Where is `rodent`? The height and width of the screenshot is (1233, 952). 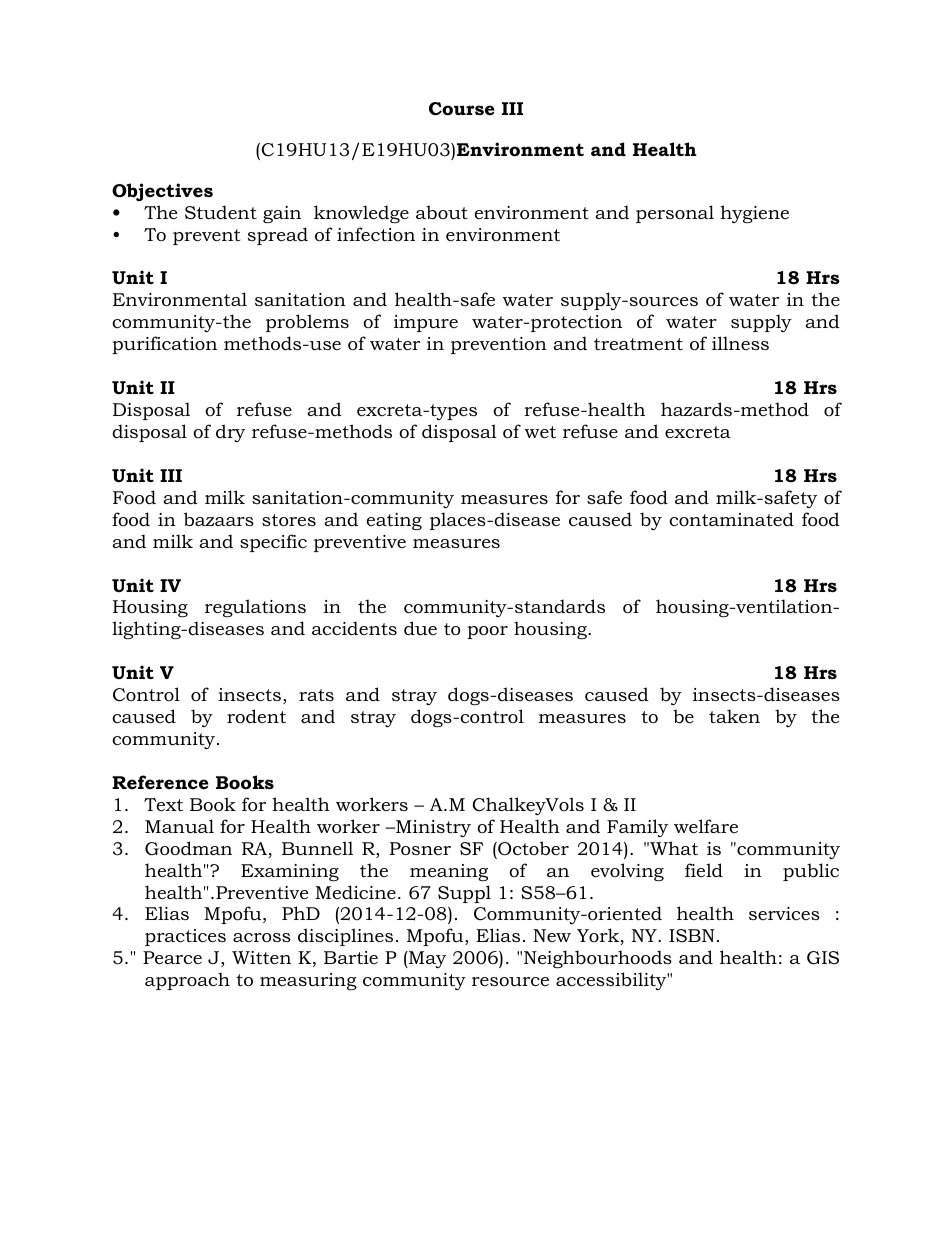
rodent is located at coordinates (256, 716).
